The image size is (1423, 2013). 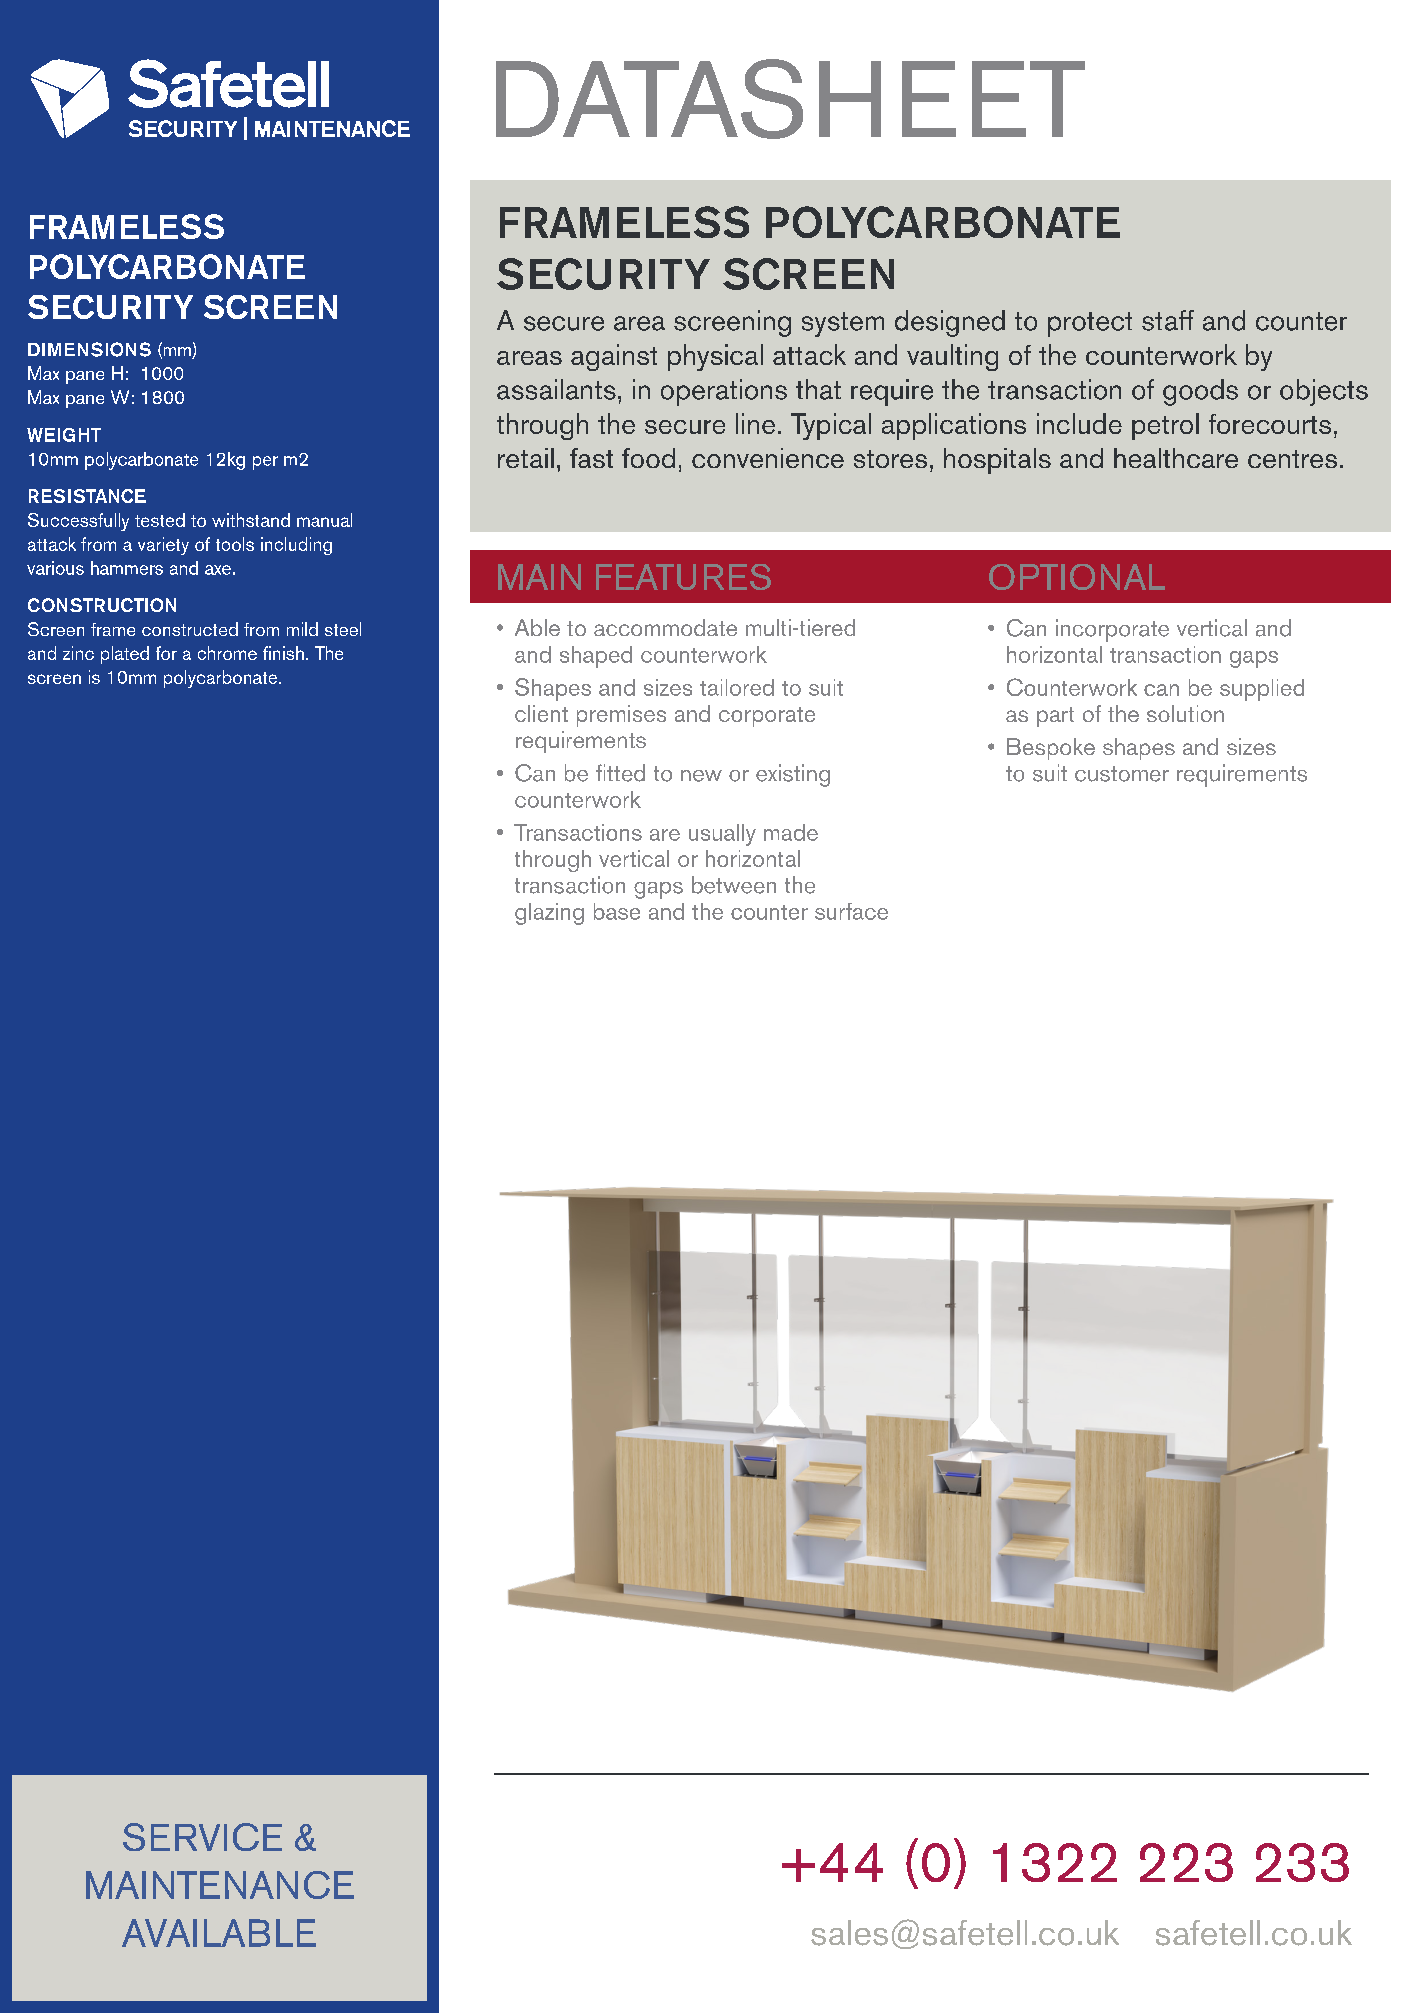 I want to click on base, so click(x=617, y=911).
